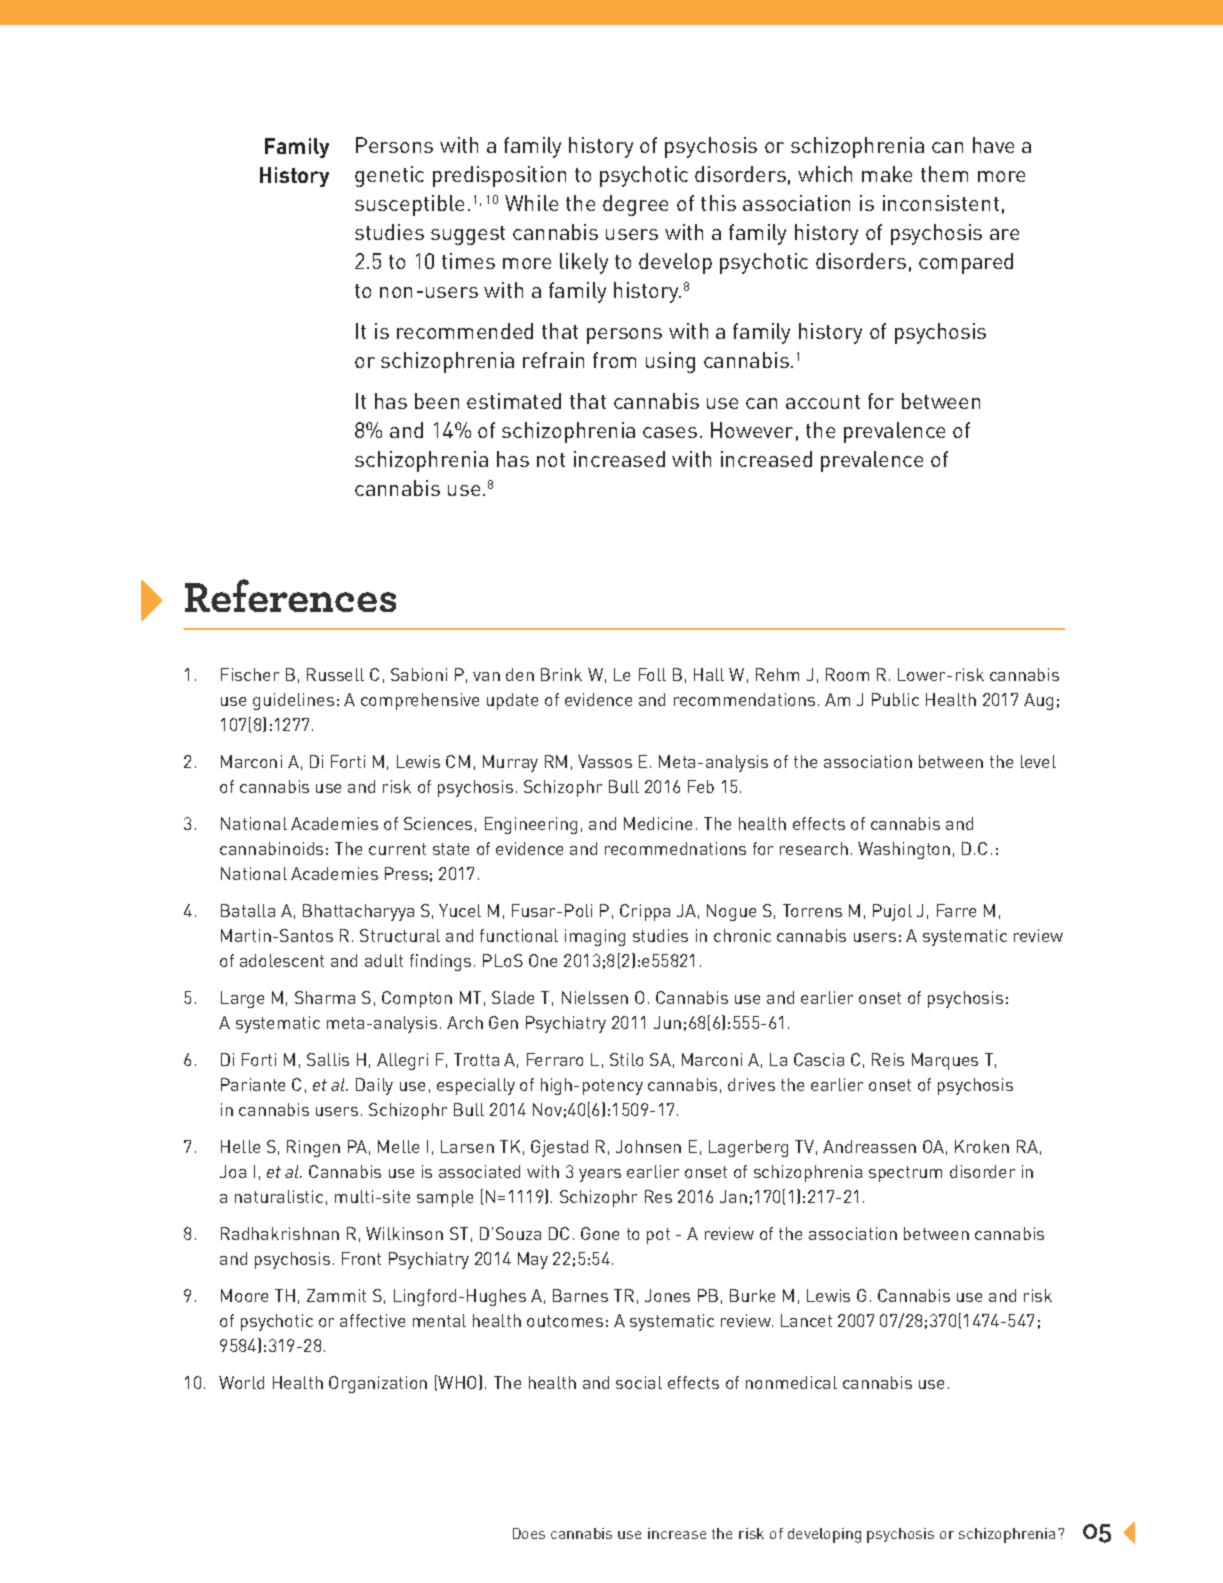 Image resolution: width=1223 pixels, height=1583 pixels. Describe the element at coordinates (555, 1059) in the page. I see `Ferraro` at that location.
